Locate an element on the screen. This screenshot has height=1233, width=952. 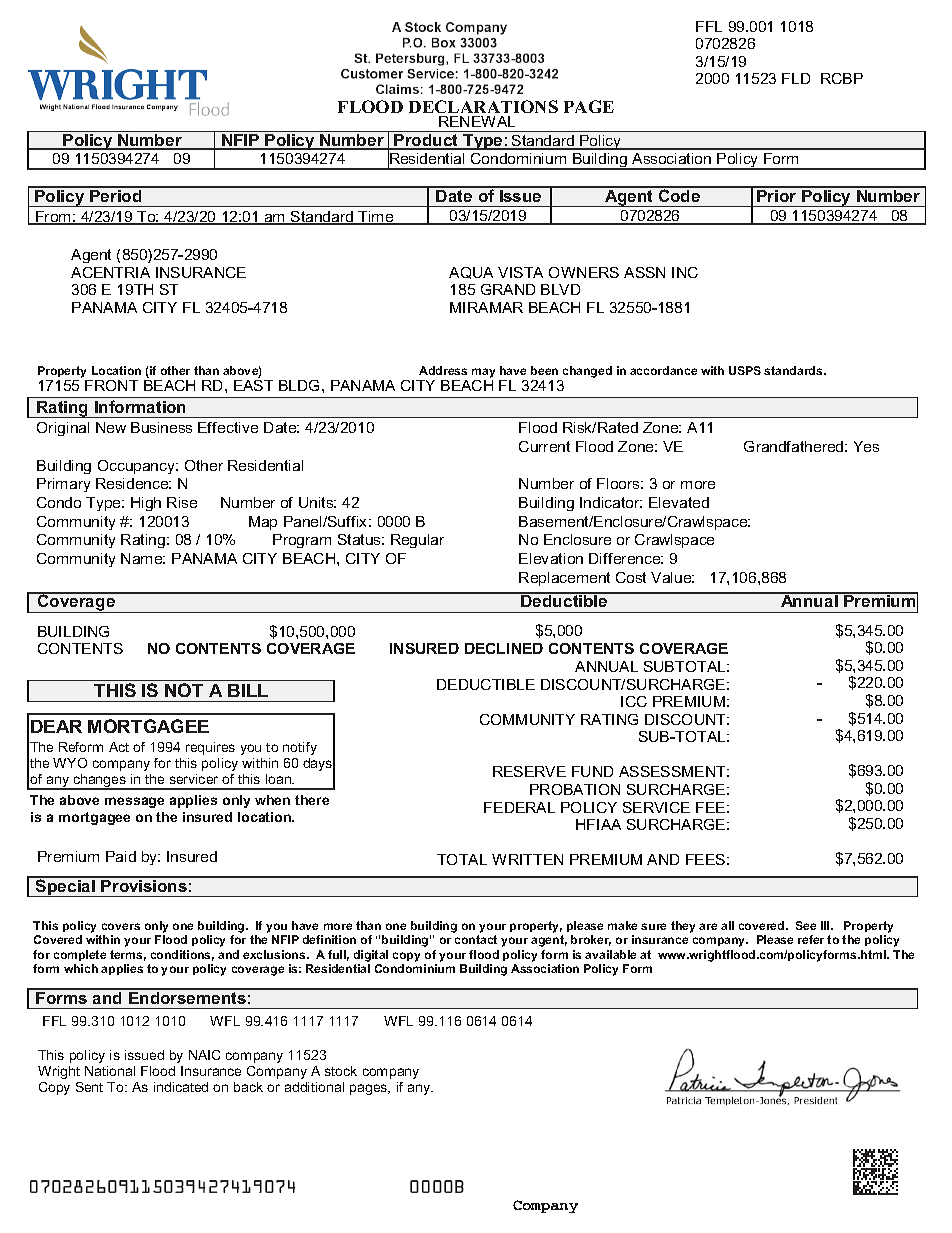
FEDERAL is located at coordinates (519, 807).
